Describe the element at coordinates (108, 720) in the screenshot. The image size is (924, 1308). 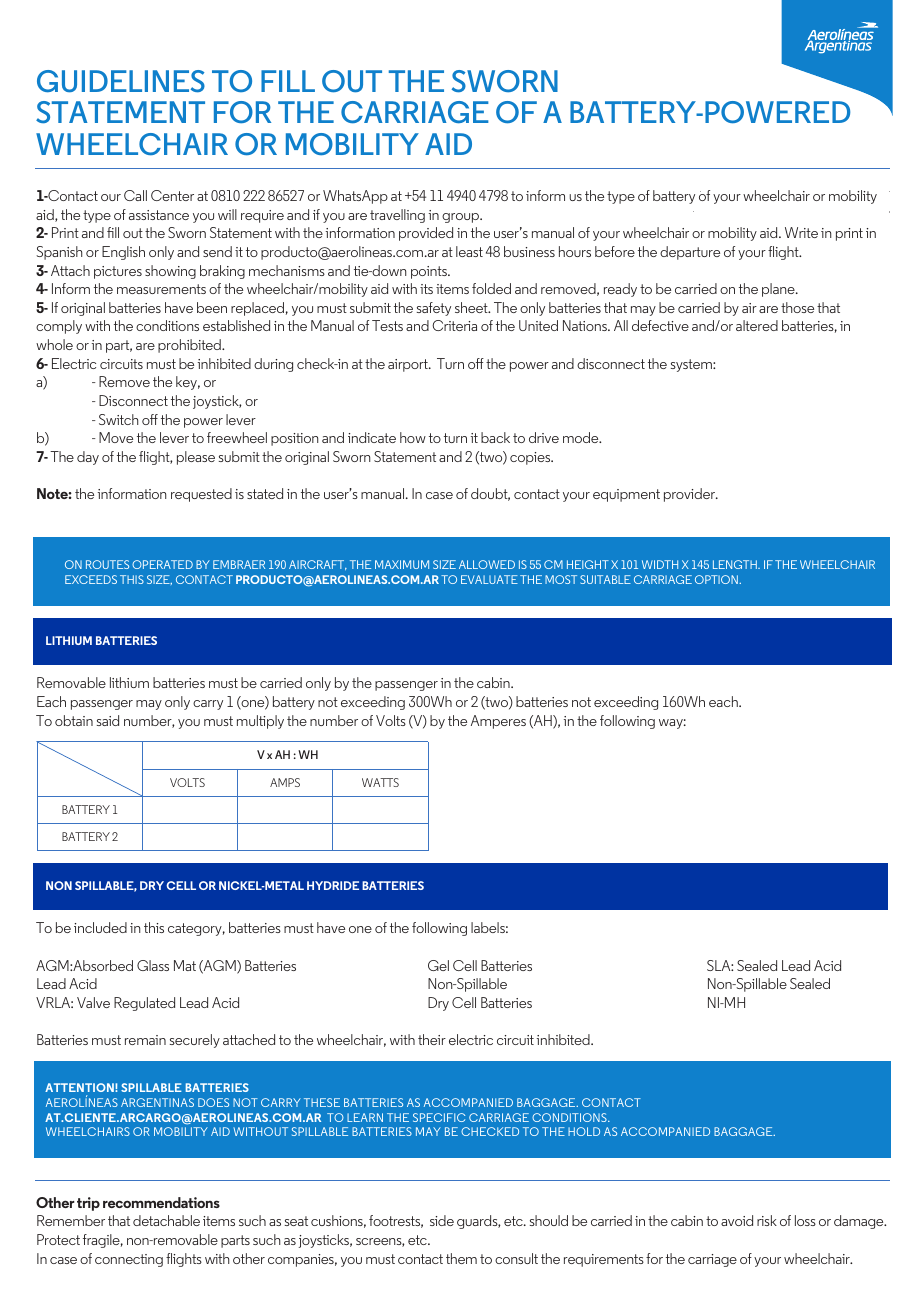
I see `said` at that location.
